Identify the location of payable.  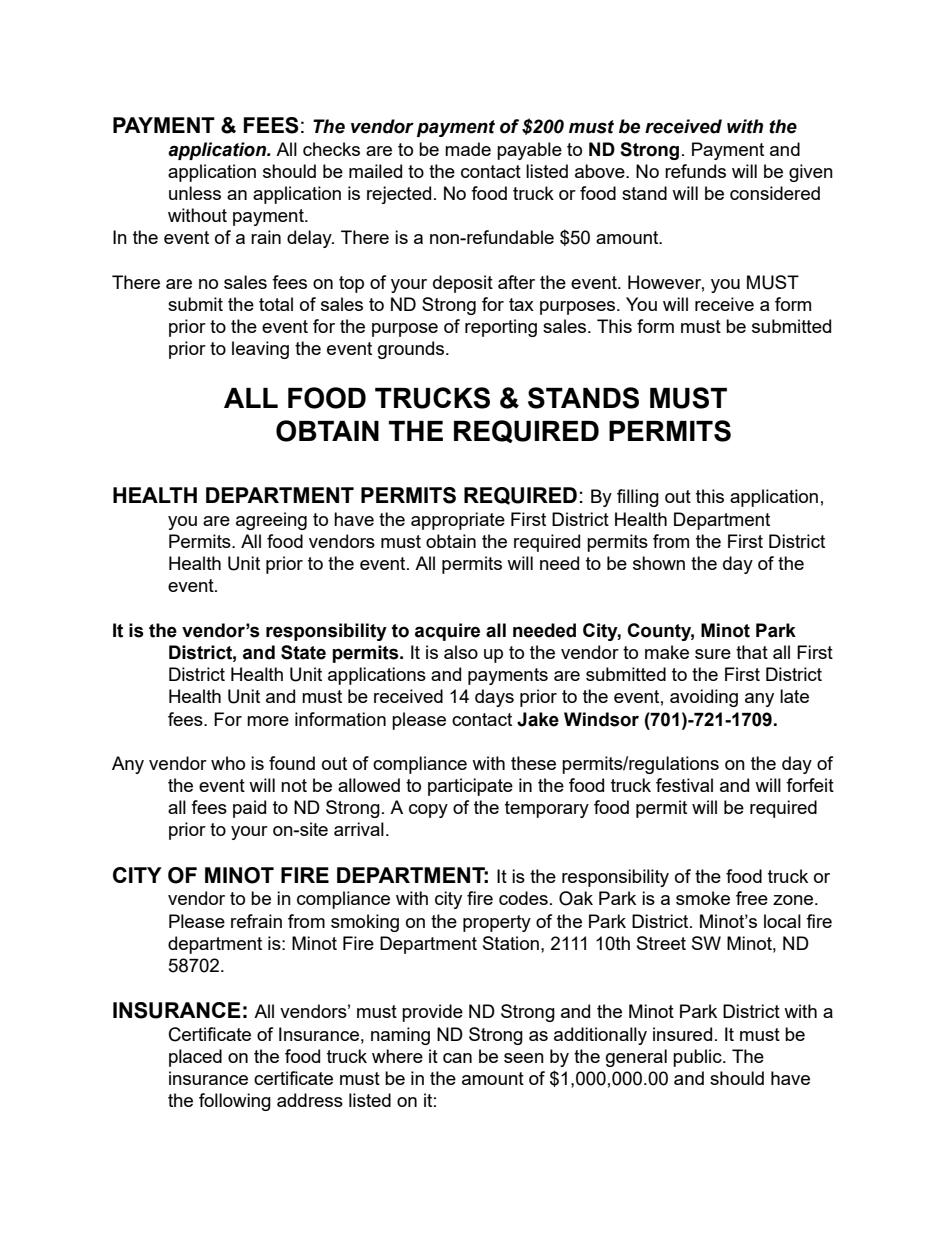
(529, 151).
